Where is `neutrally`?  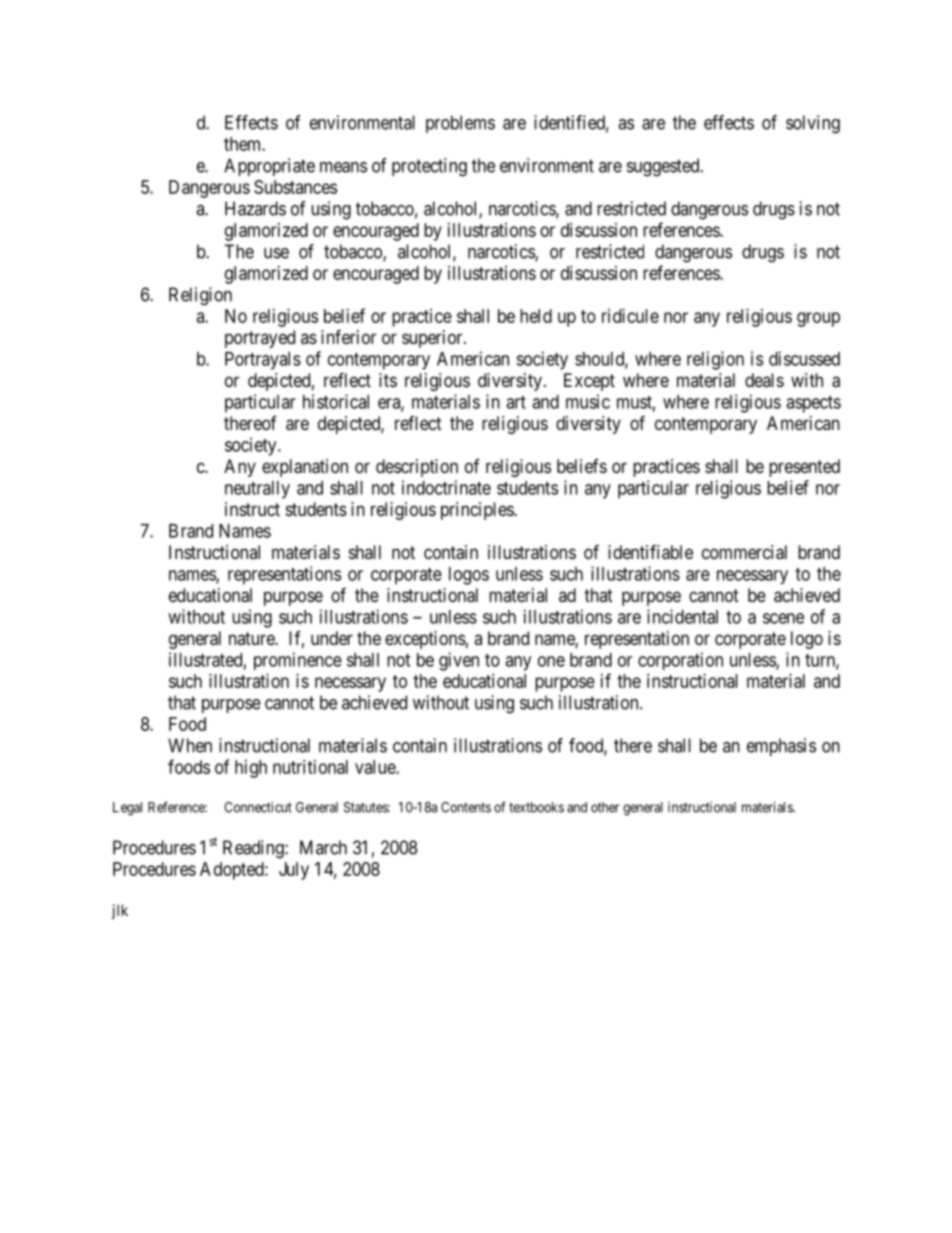 neutrally is located at coordinates (257, 490).
